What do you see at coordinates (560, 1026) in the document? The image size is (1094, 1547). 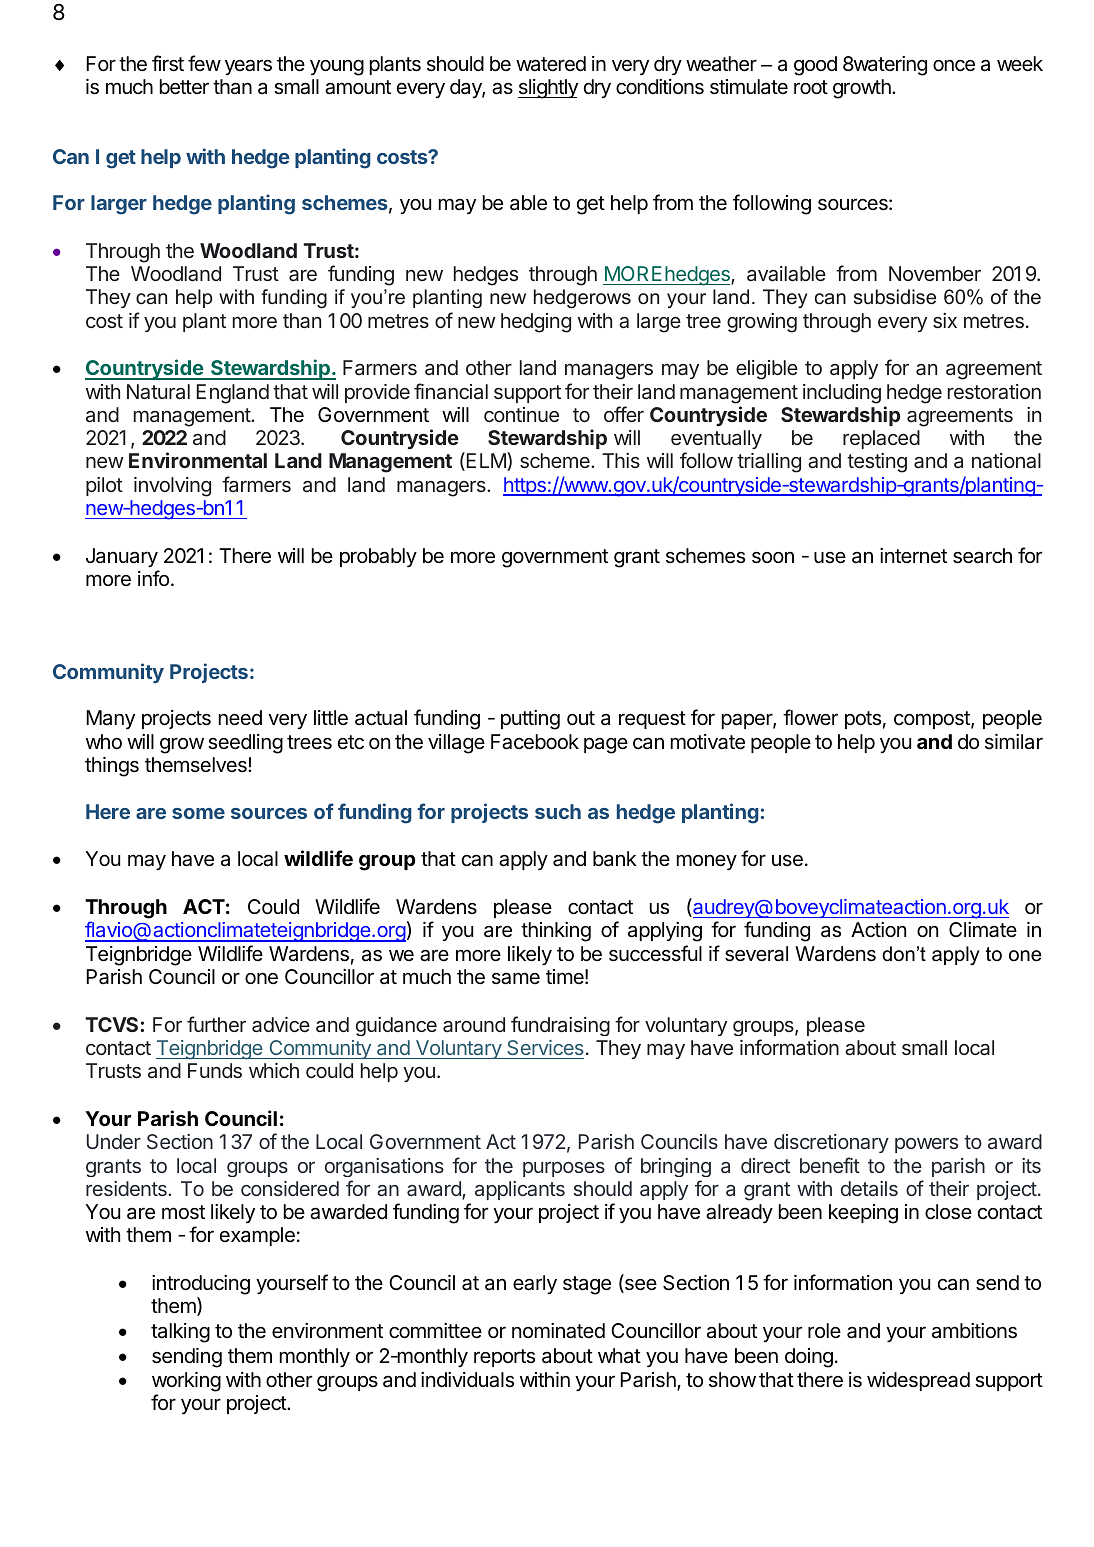 I see `fundraising` at bounding box center [560, 1026].
